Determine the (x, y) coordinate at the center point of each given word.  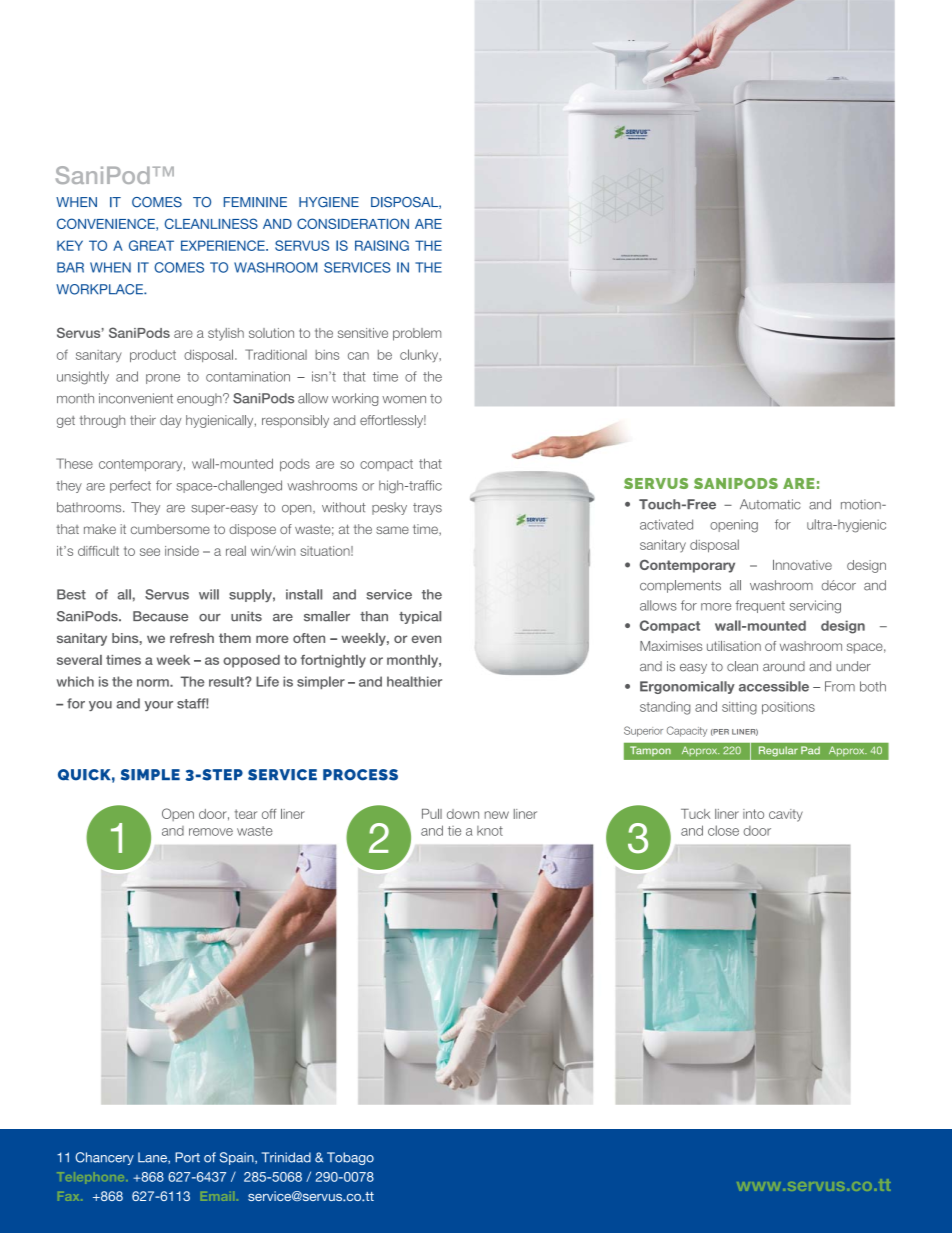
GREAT (151, 245)
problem (417, 334)
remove (211, 832)
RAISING (382, 245)
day (170, 421)
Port (187, 1157)
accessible (774, 686)
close (723, 830)
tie (454, 831)
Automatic (770, 504)
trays (427, 509)
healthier (414, 681)
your (159, 706)
